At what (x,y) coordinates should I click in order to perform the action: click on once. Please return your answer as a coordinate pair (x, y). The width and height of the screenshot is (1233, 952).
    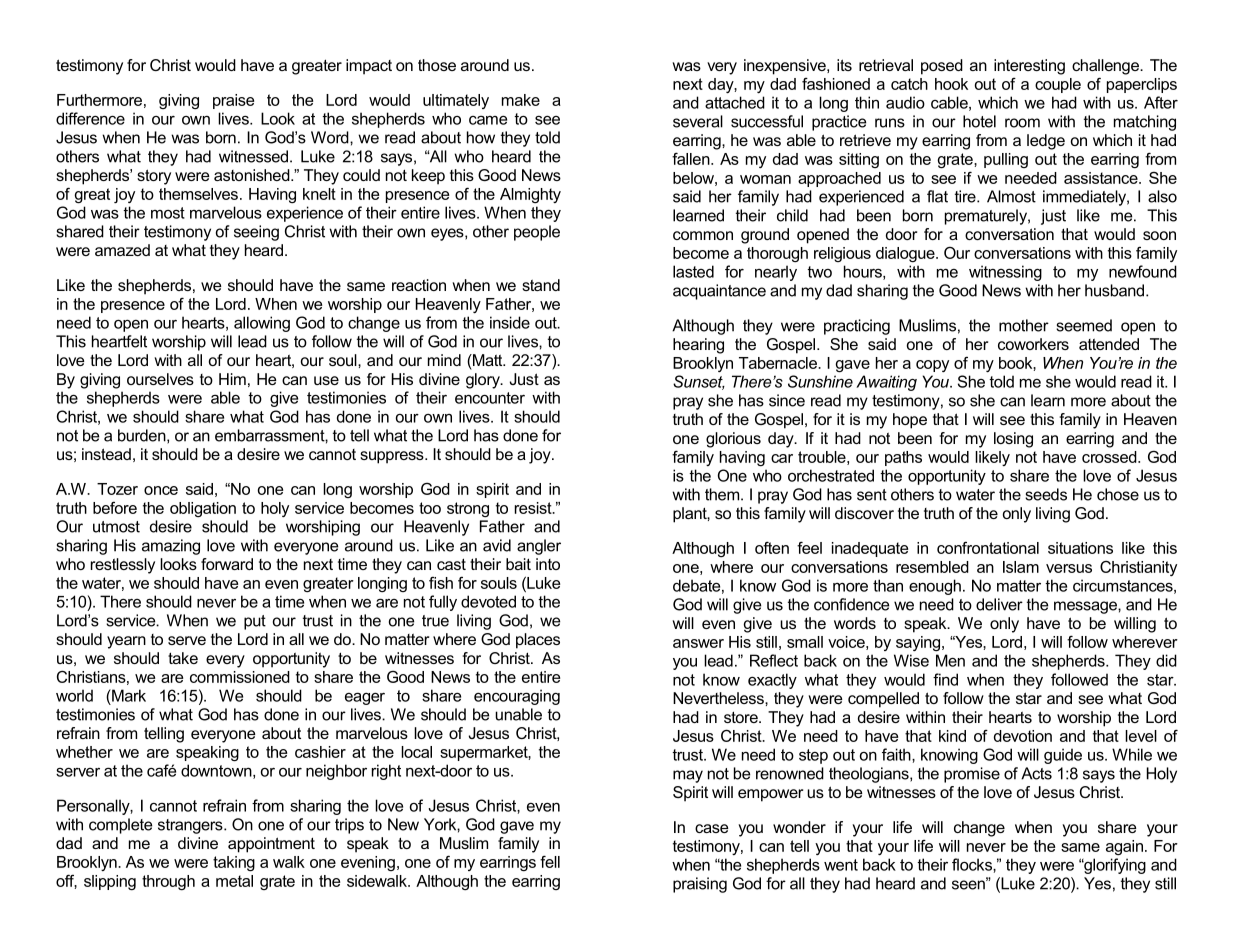
    Looking at the image, I should click on (161, 490).
